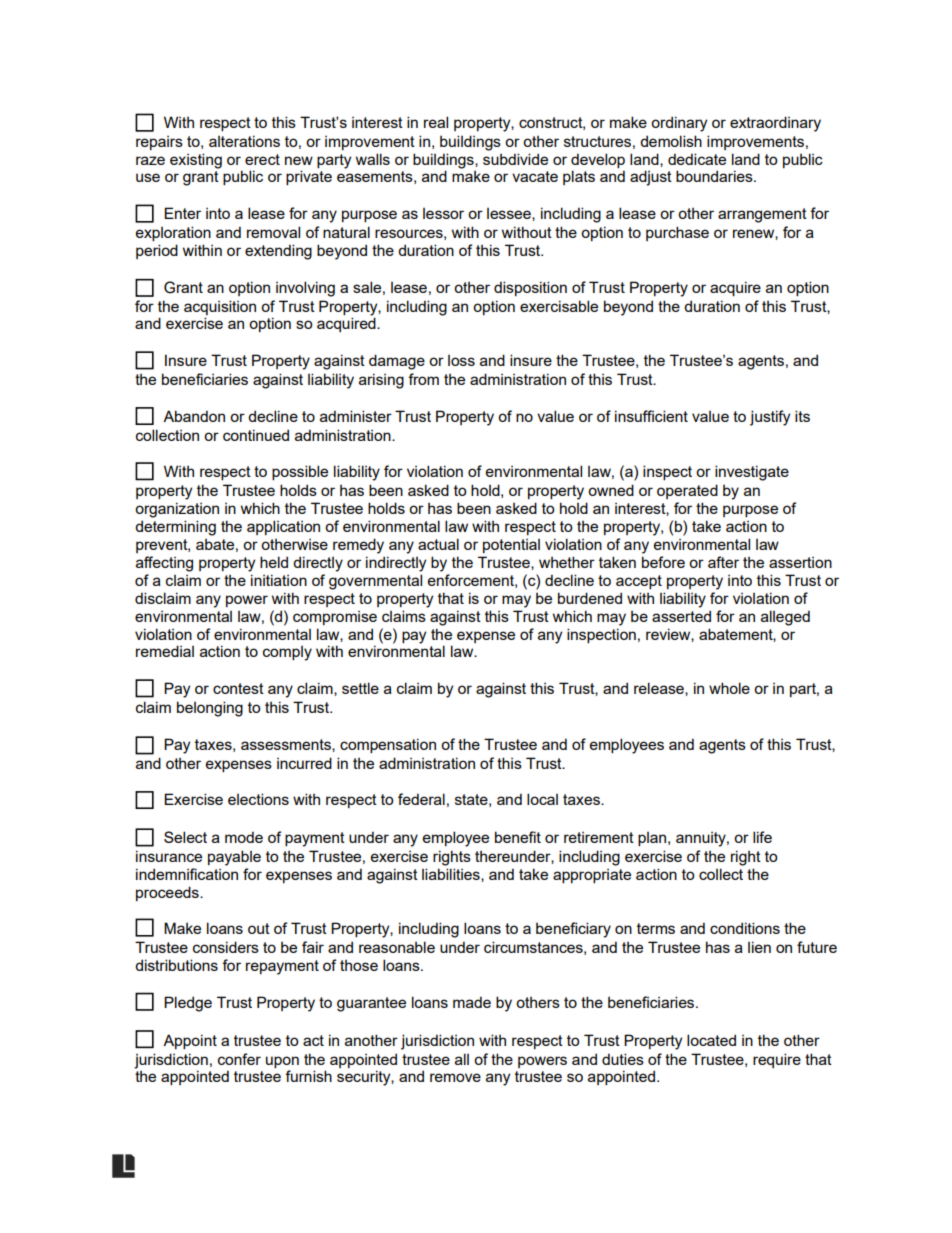 This screenshot has width=952, height=1233. I want to click on subdivide, so click(515, 159).
